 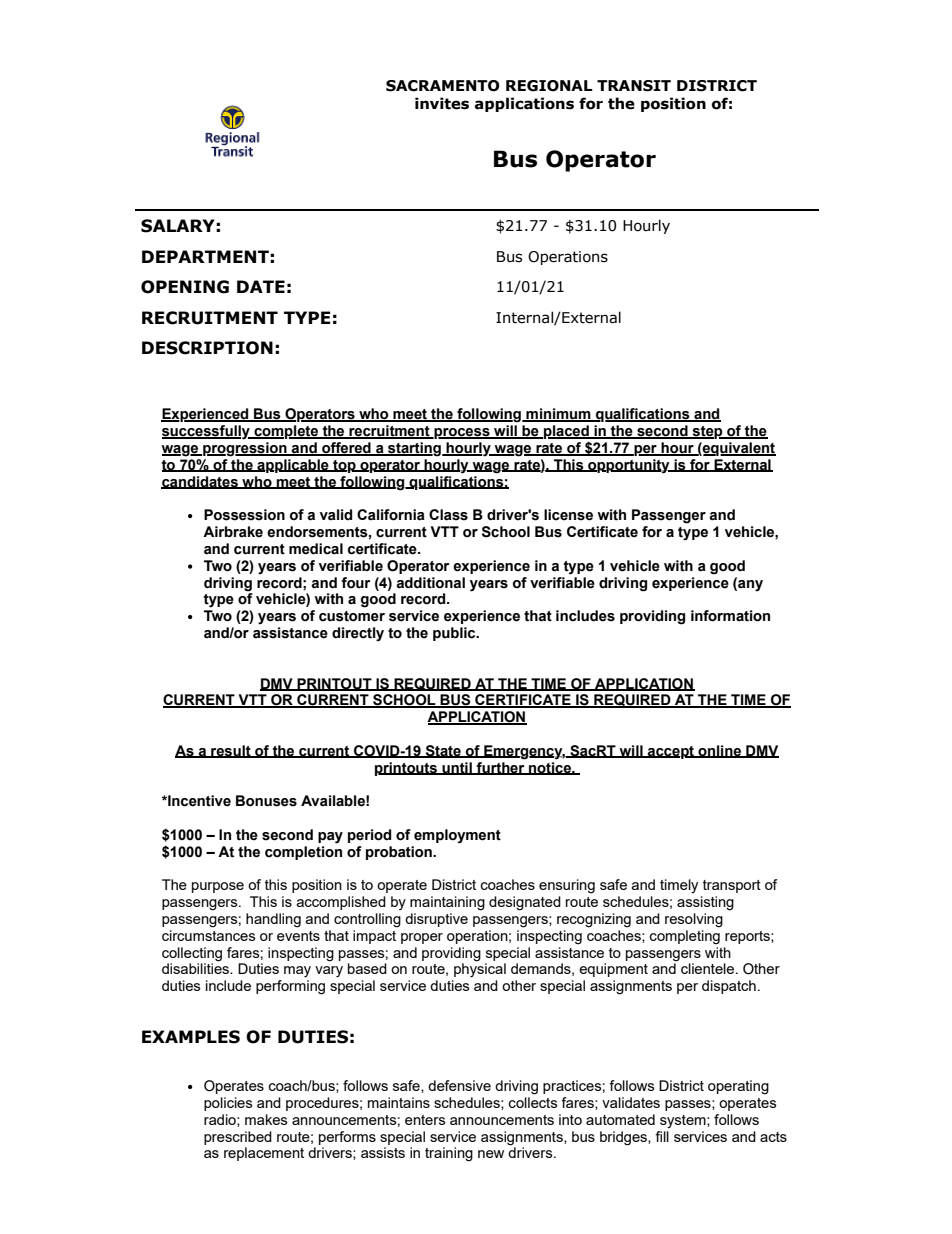 What do you see at coordinates (443, 86) in the image?
I see `SACRAMENTO` at bounding box center [443, 86].
